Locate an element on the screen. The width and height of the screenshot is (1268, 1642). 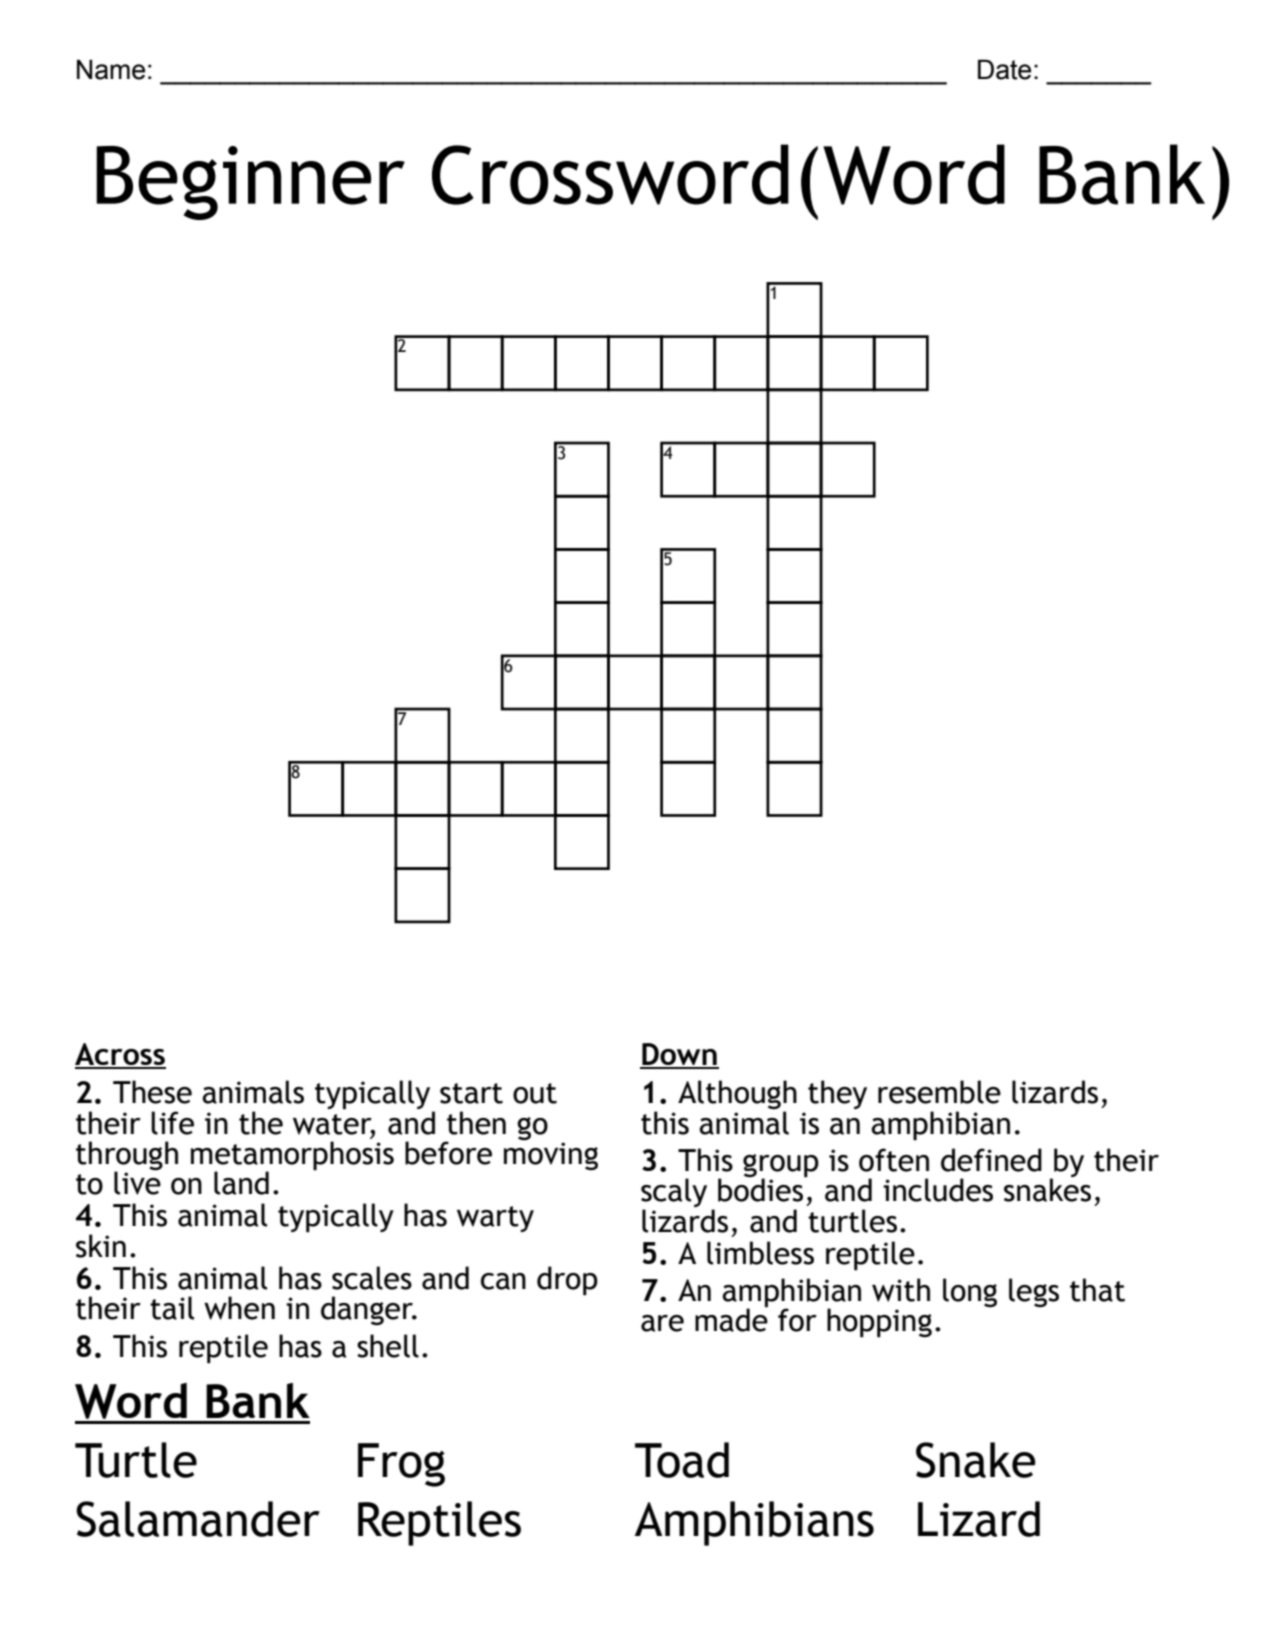
life is located at coordinates (172, 1123).
